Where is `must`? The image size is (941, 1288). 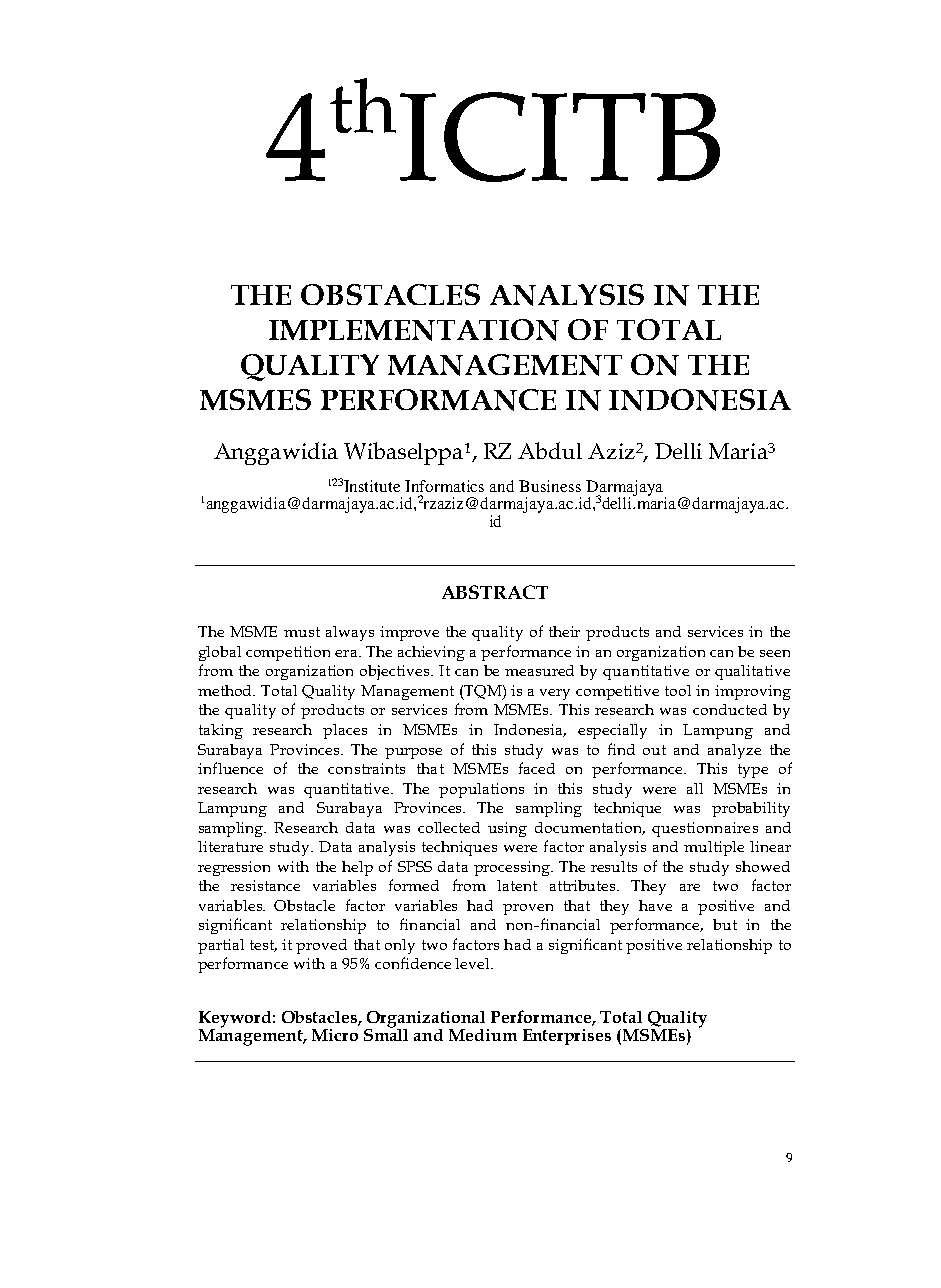 must is located at coordinates (302, 632).
